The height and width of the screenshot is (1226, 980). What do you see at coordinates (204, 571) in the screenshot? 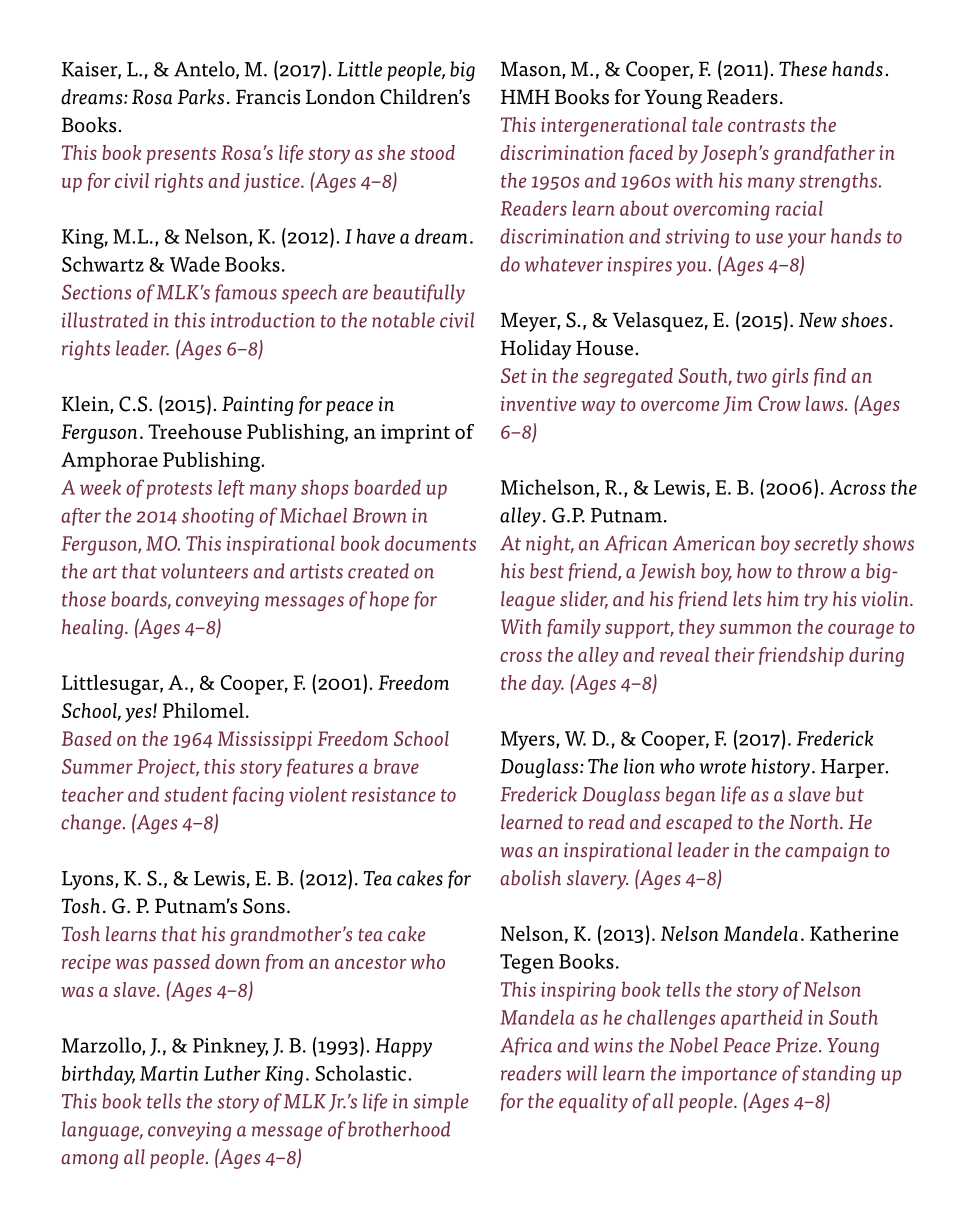
I see `volunteers` at bounding box center [204, 571].
